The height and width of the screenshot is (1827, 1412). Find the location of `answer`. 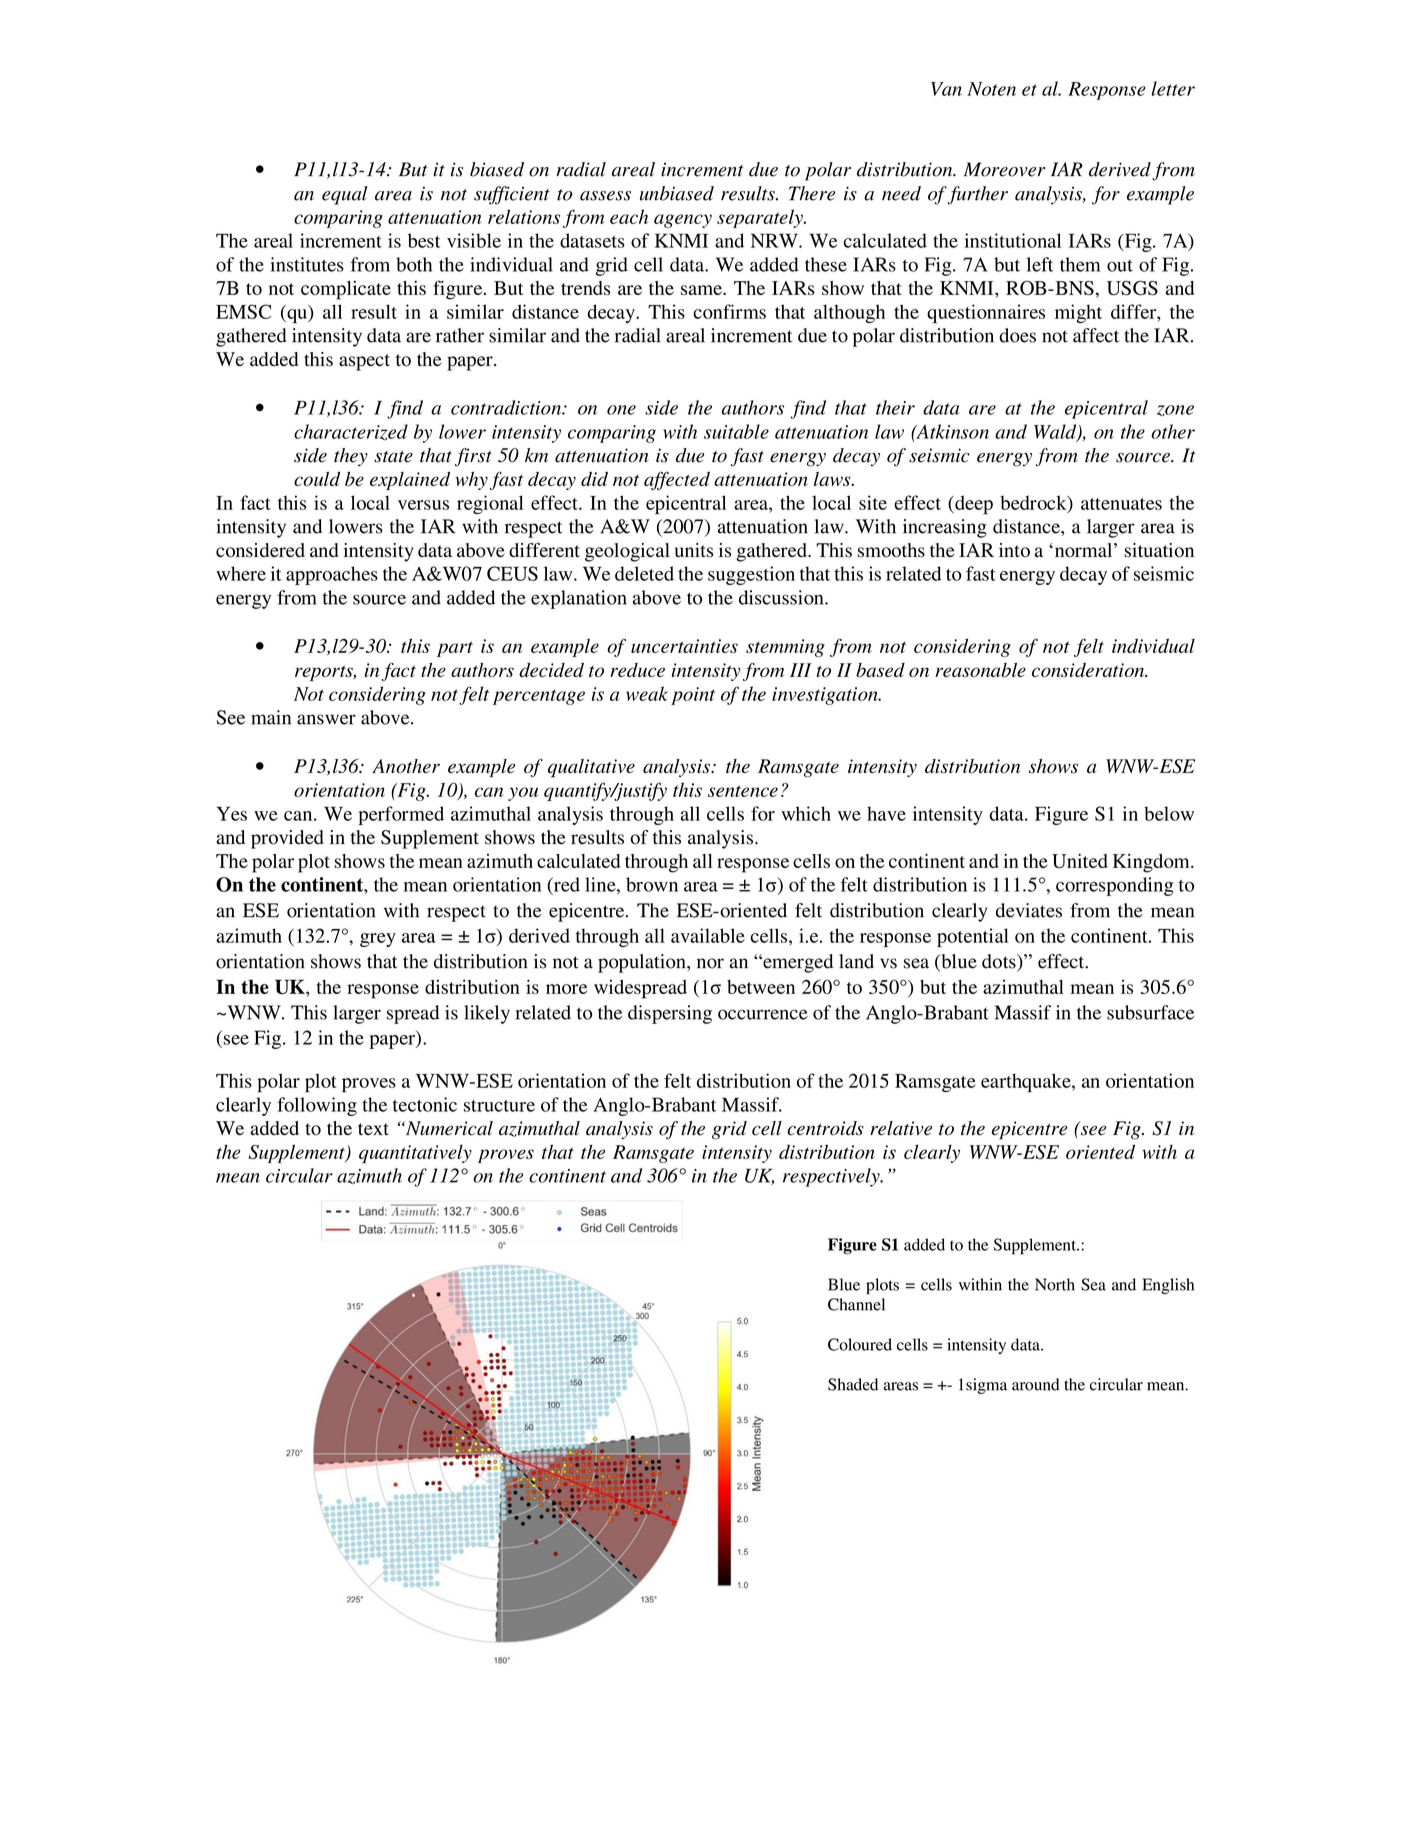

answer is located at coordinates (326, 719).
